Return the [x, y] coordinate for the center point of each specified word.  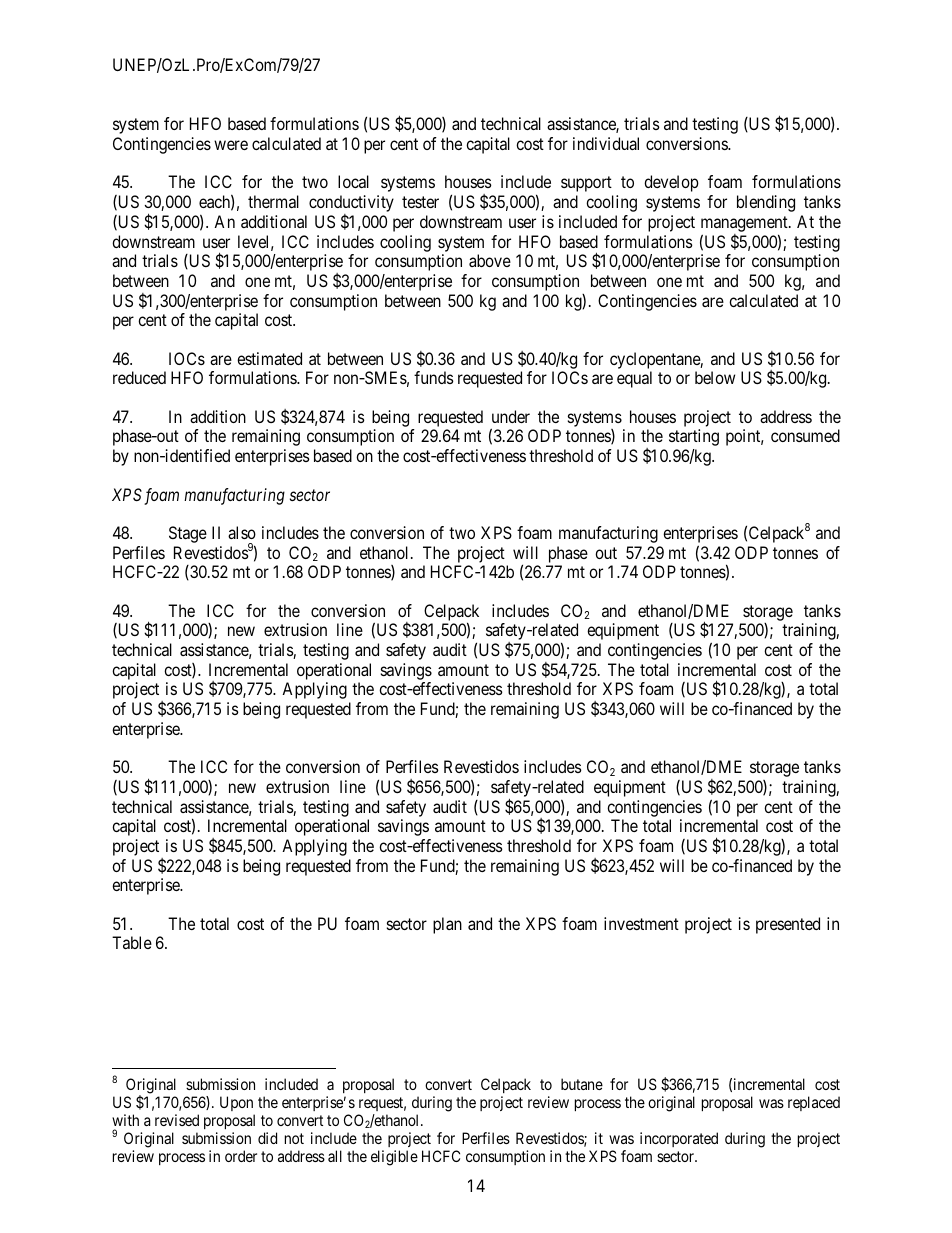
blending [766, 203]
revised [177, 1120]
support [586, 184]
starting [694, 437]
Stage [188, 534]
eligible [394, 1158]
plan [447, 925]
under [511, 416]
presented [788, 925]
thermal [273, 201]
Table [132, 942]
